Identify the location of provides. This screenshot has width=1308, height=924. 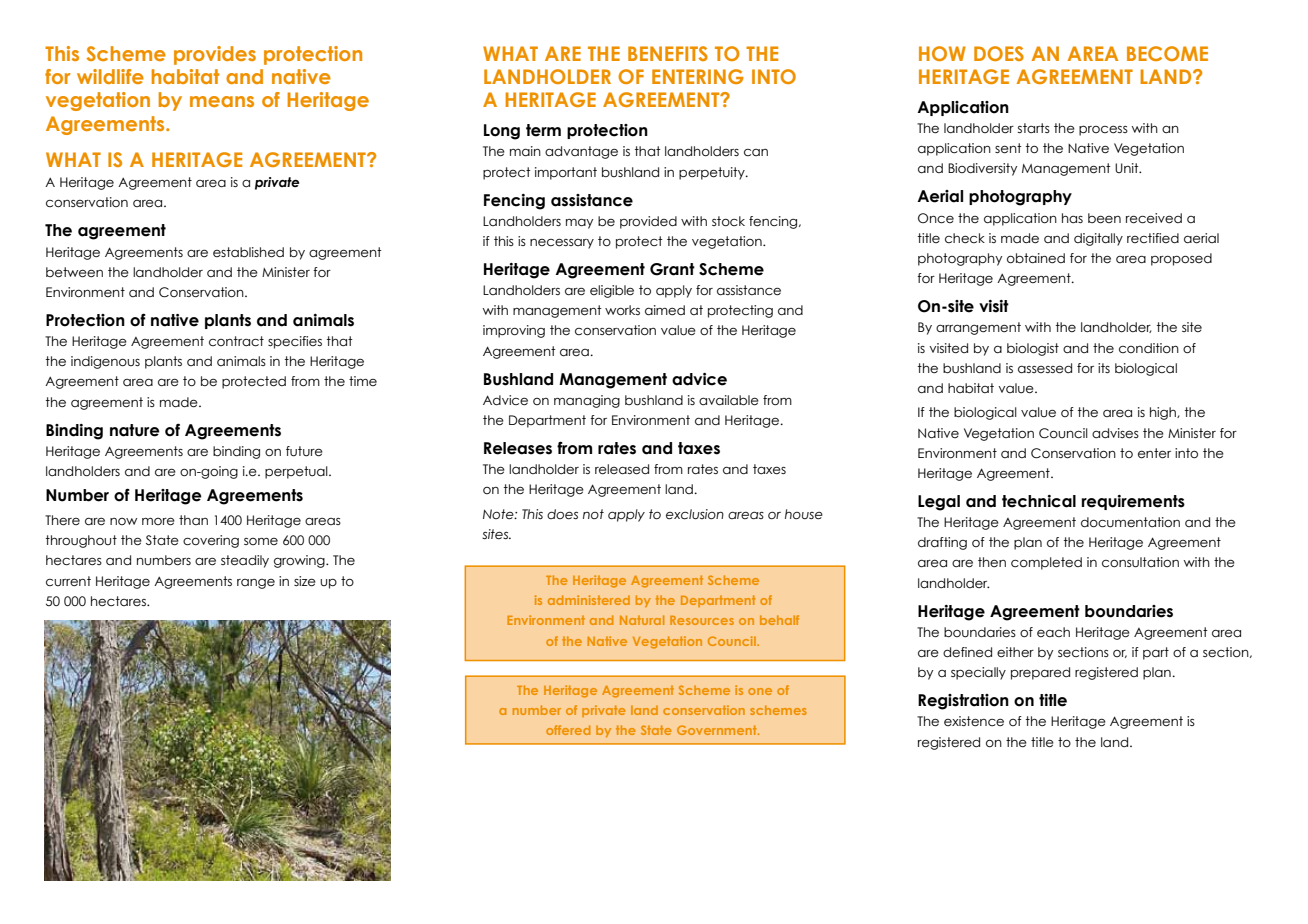
(215, 55).
